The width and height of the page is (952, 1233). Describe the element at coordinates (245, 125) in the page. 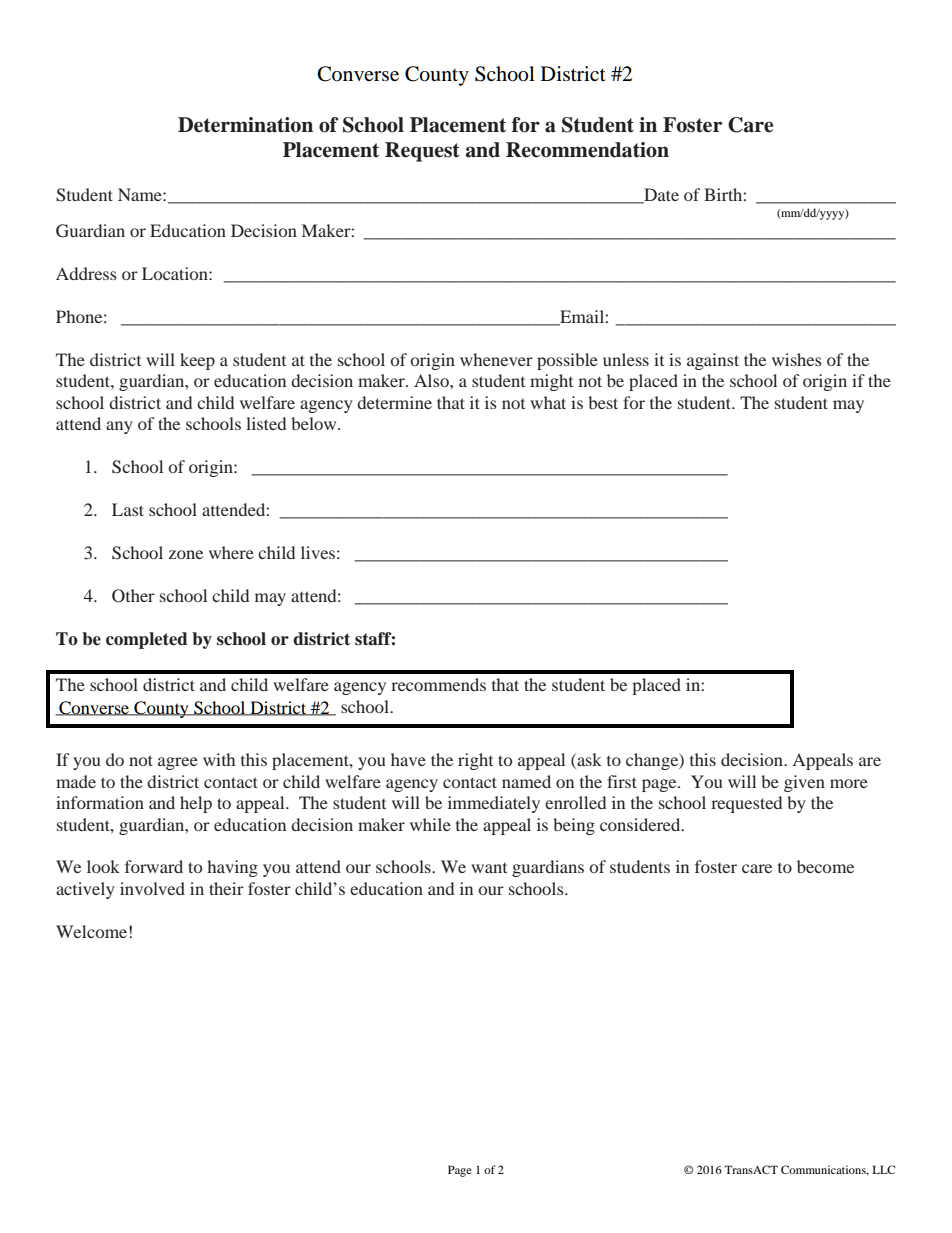

I see `Determination` at that location.
